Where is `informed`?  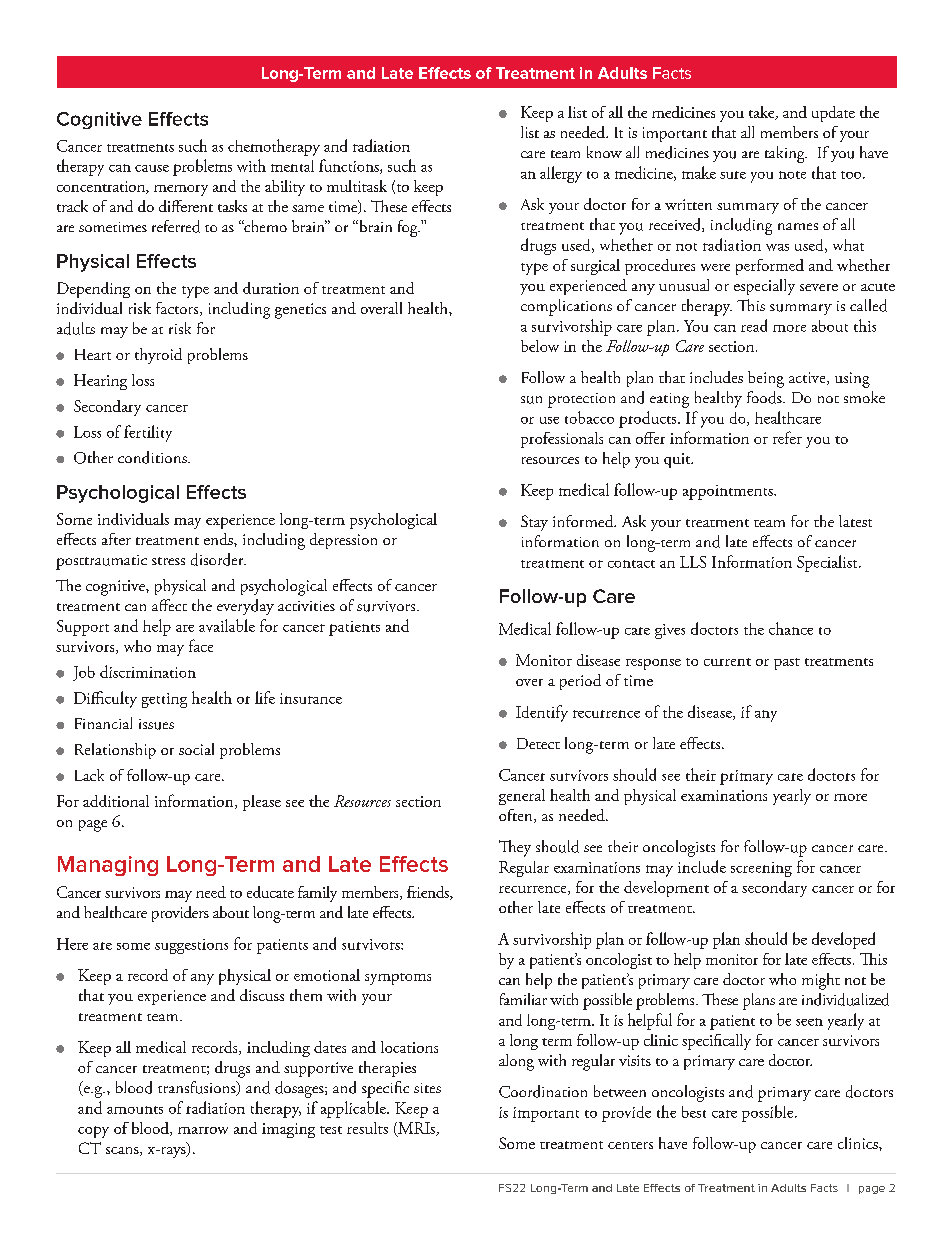
informed is located at coordinates (584, 521).
